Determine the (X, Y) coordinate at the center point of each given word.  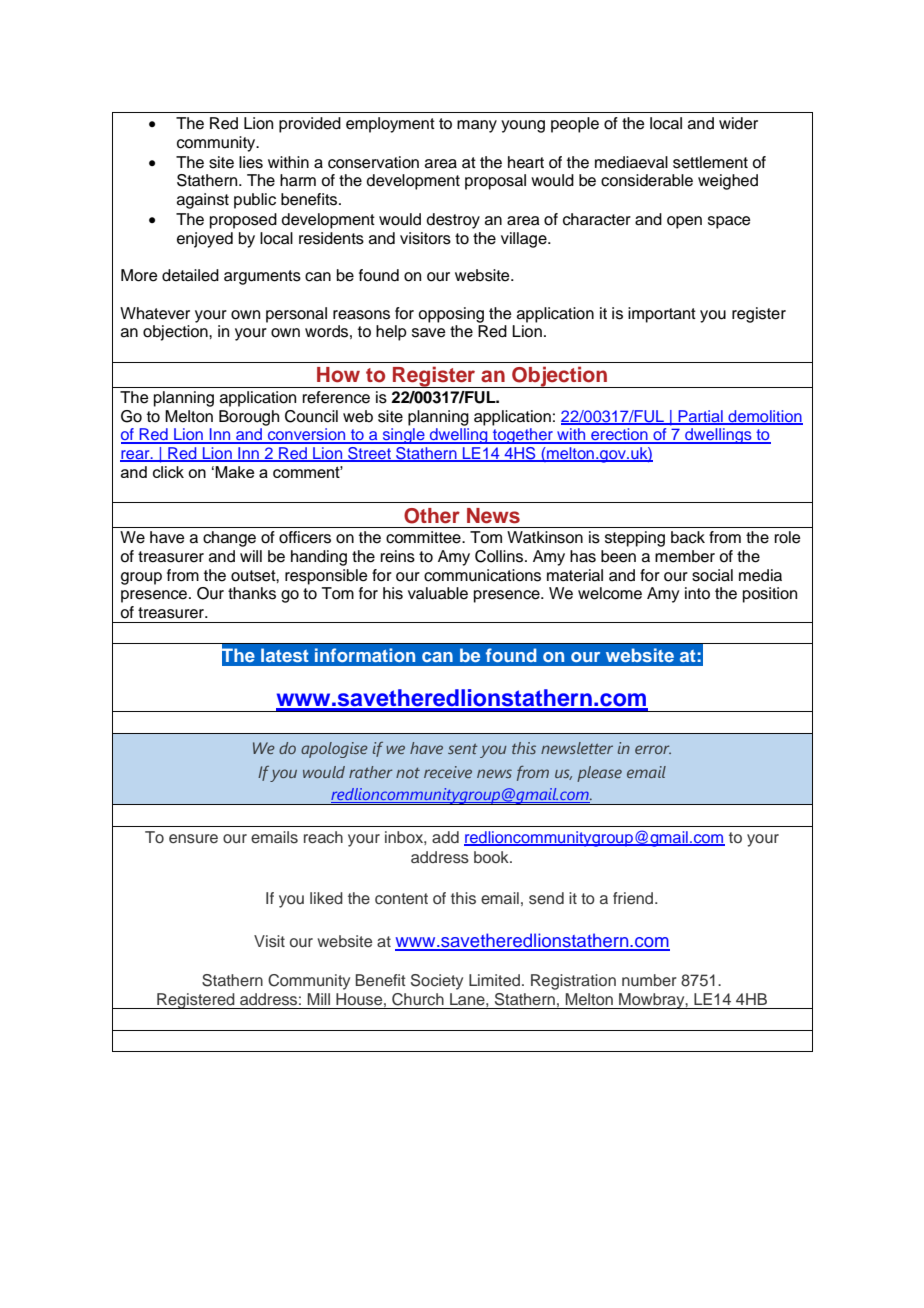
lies (251, 162)
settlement (710, 162)
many (477, 126)
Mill (319, 999)
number (649, 980)
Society (437, 982)
